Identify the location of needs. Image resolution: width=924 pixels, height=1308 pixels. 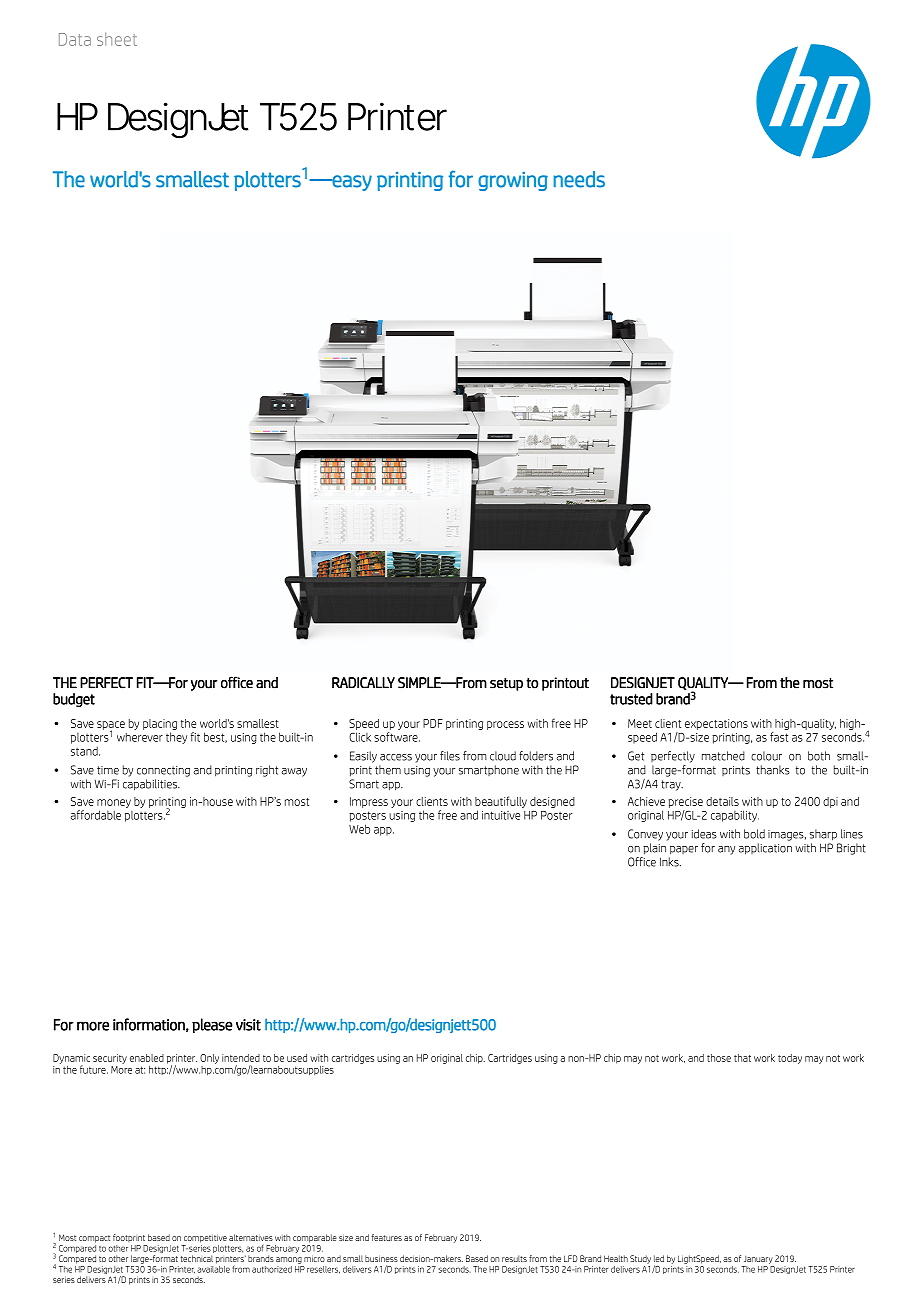
(579, 179).
